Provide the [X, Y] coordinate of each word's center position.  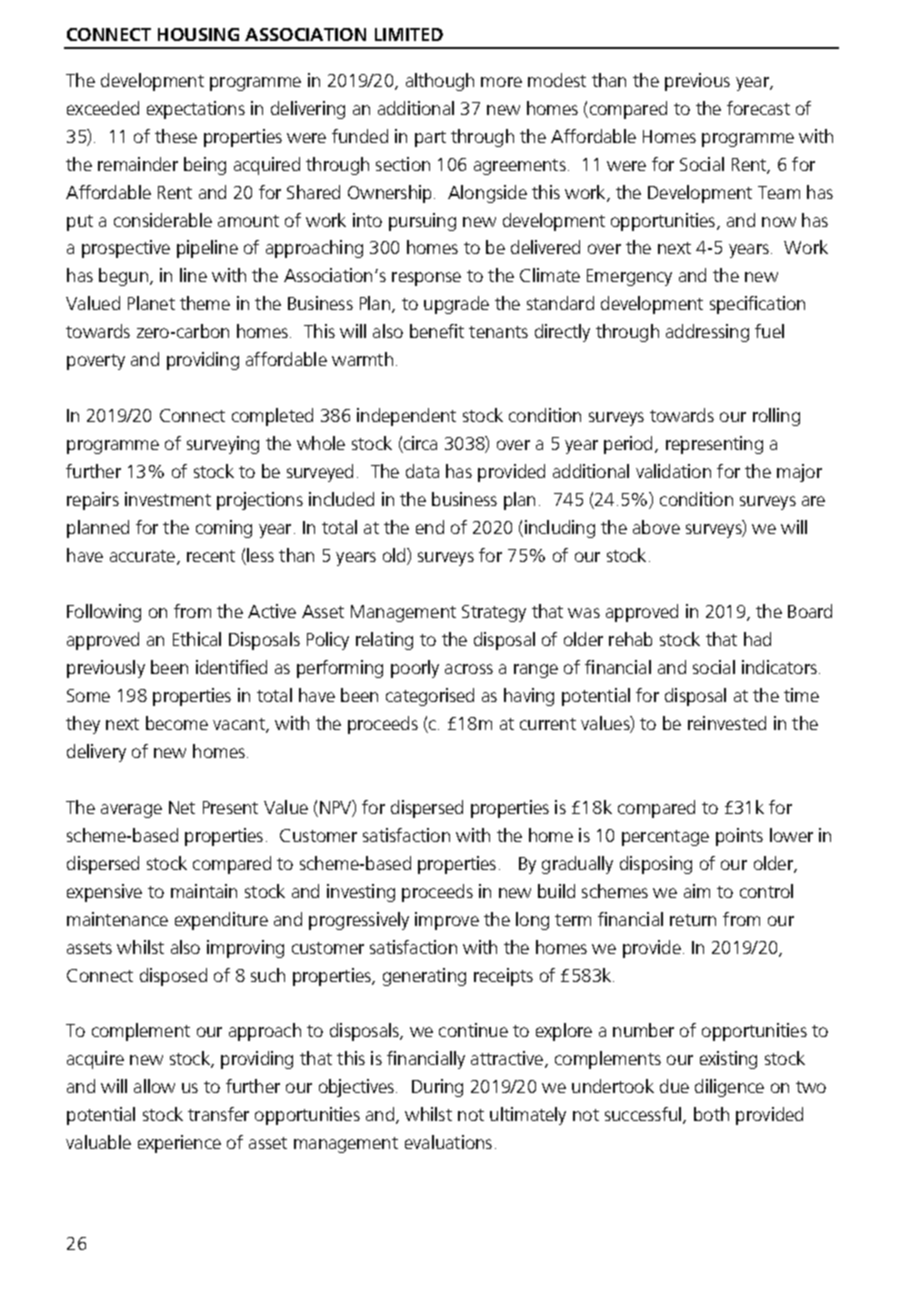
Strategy [494, 613]
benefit [437, 331]
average [131, 811]
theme [205, 303]
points [739, 837]
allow [154, 1086]
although [440, 82]
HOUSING [198, 34]
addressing [707, 333]
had [757, 639]
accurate [142, 556]
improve [447, 921]
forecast [758, 108]
